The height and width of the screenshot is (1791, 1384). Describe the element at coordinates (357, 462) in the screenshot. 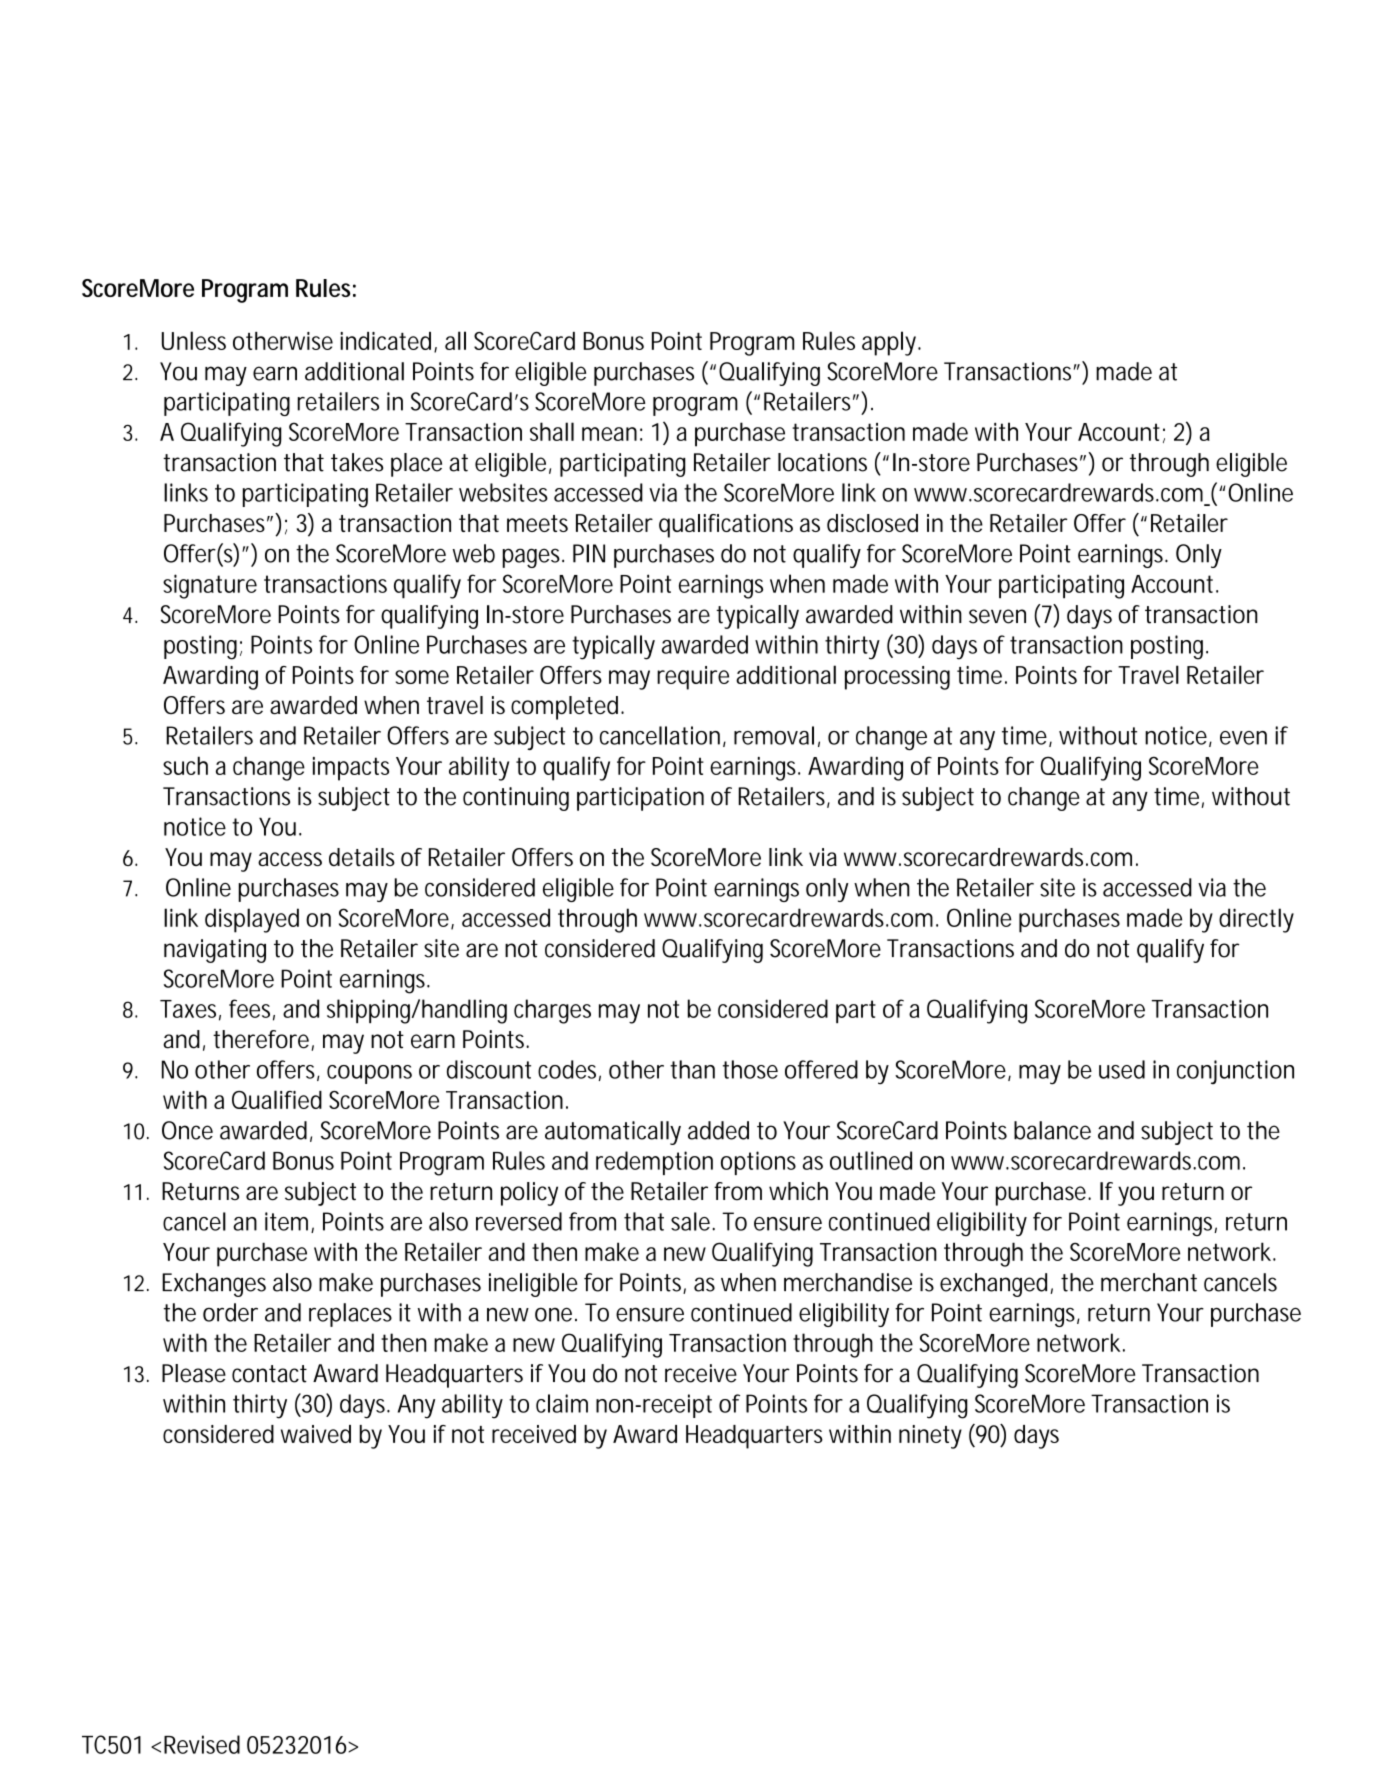

I see `takes` at that location.
